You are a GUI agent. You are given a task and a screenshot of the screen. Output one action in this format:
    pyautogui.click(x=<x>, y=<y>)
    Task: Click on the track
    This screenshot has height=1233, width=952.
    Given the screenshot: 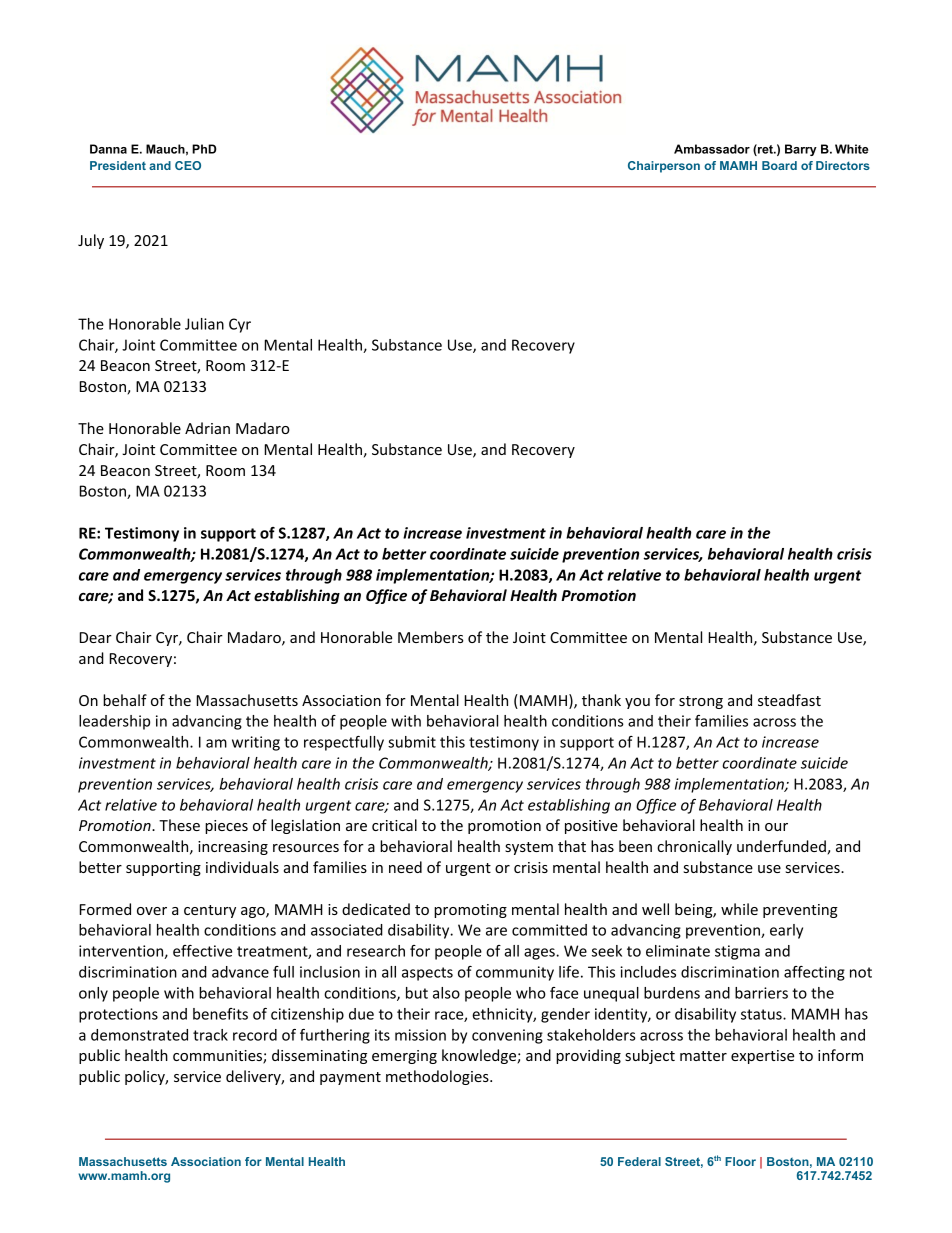 What is the action you would take?
    pyautogui.click(x=210, y=1035)
